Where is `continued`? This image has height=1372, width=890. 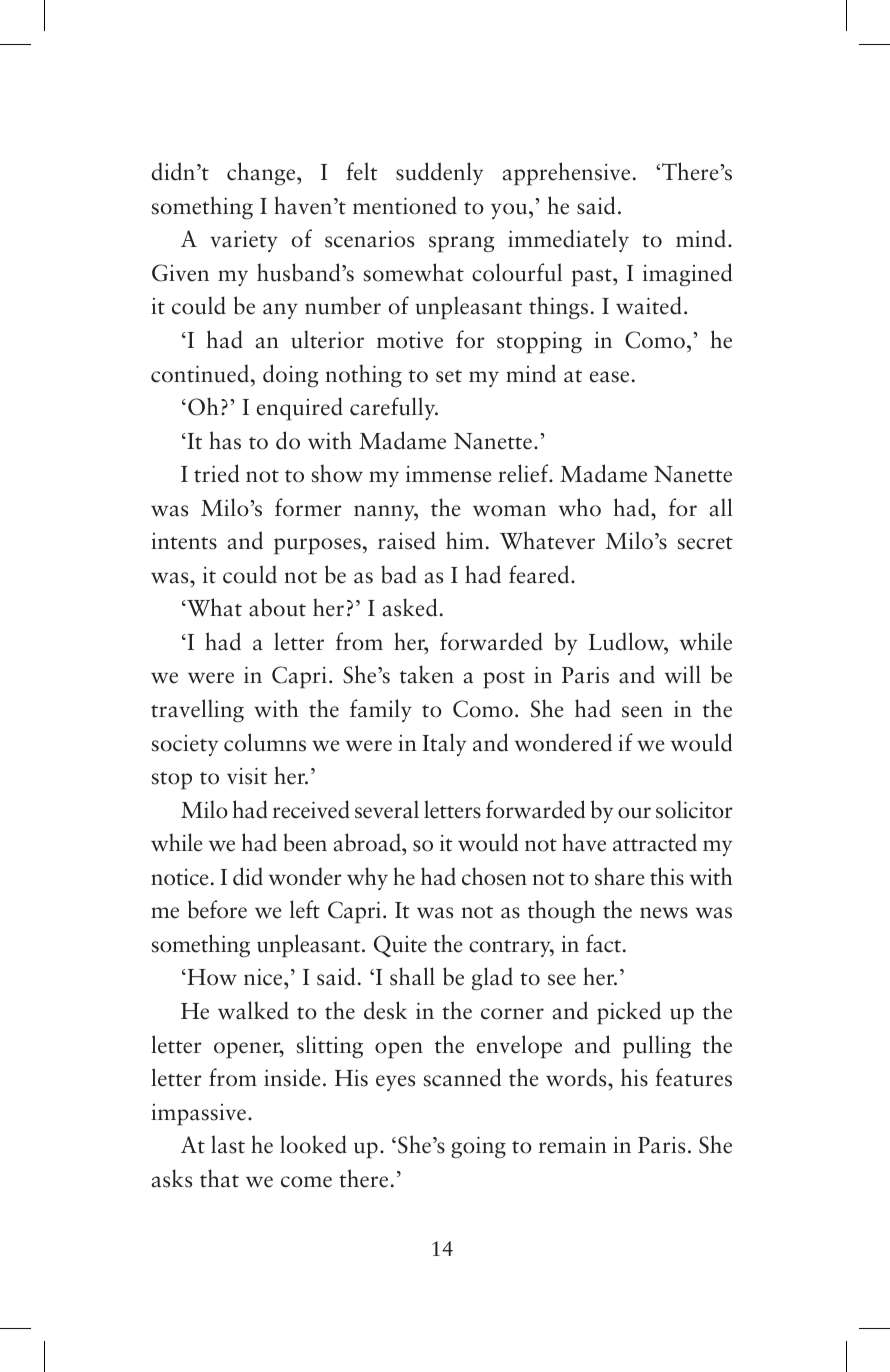 continued is located at coordinates (201, 373).
